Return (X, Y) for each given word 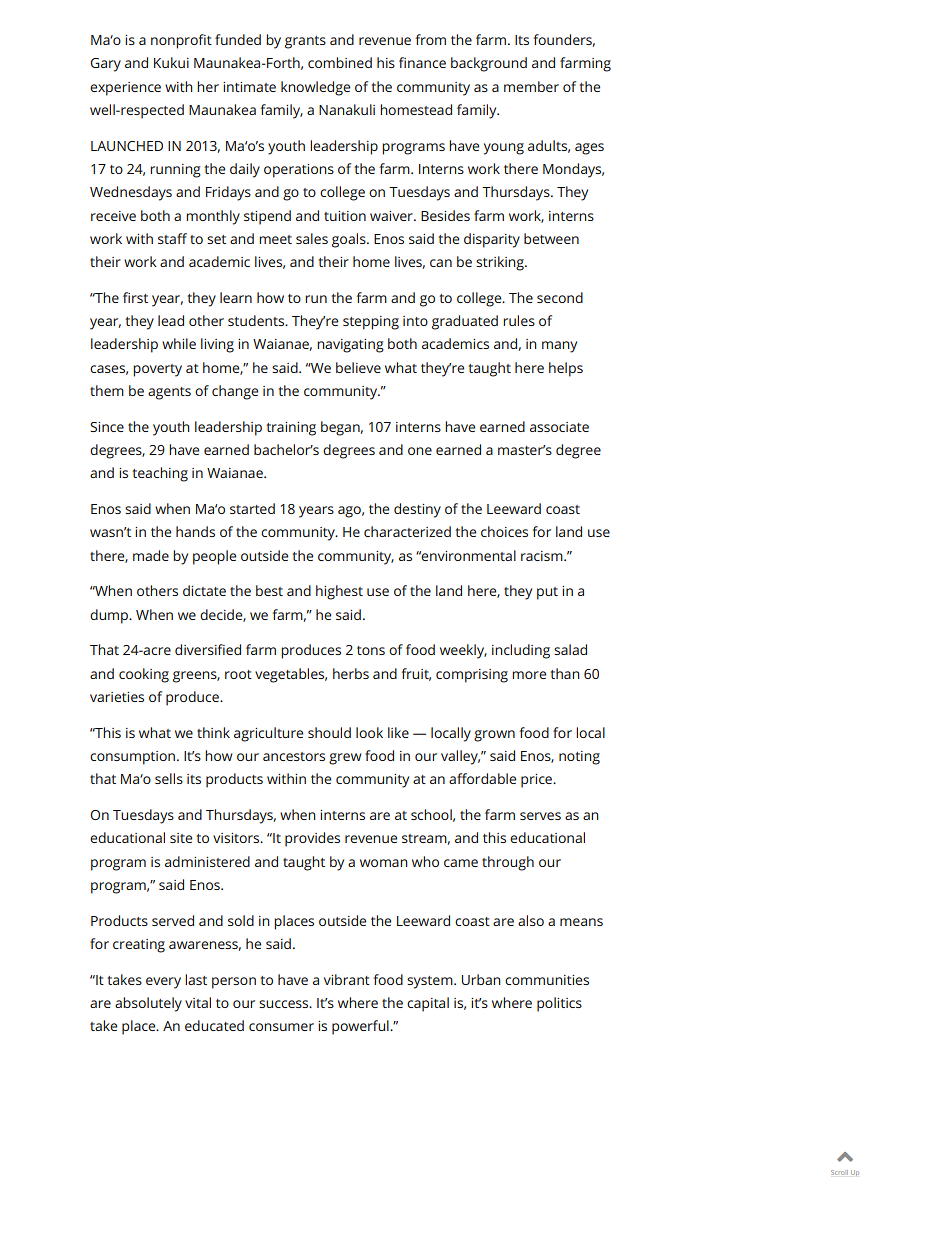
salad (570, 649)
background (489, 64)
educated (214, 1025)
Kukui (171, 62)
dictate (204, 590)
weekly (463, 651)
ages (589, 149)
